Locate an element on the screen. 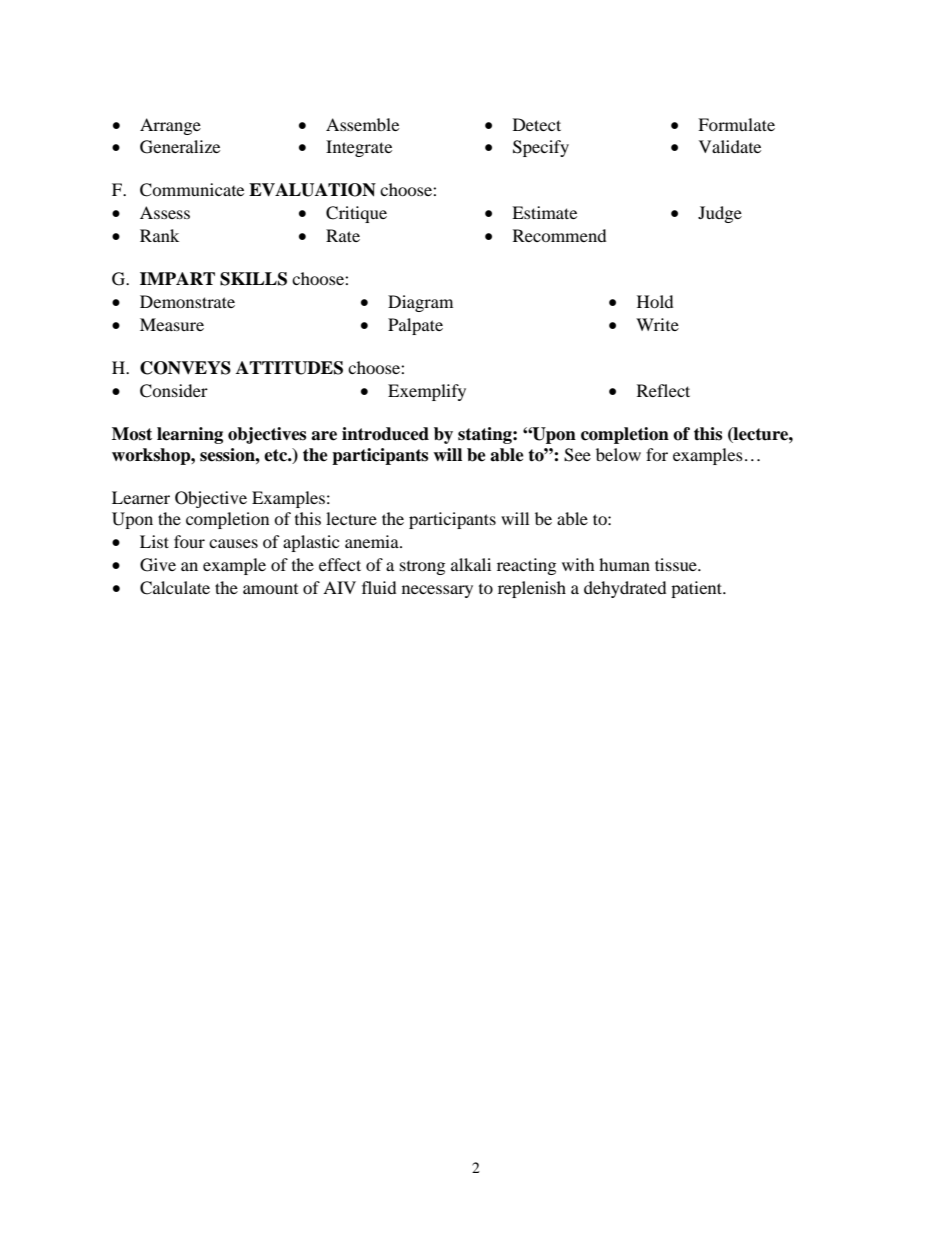 The width and height of the screenshot is (952, 1233). Validate is located at coordinates (730, 146).
